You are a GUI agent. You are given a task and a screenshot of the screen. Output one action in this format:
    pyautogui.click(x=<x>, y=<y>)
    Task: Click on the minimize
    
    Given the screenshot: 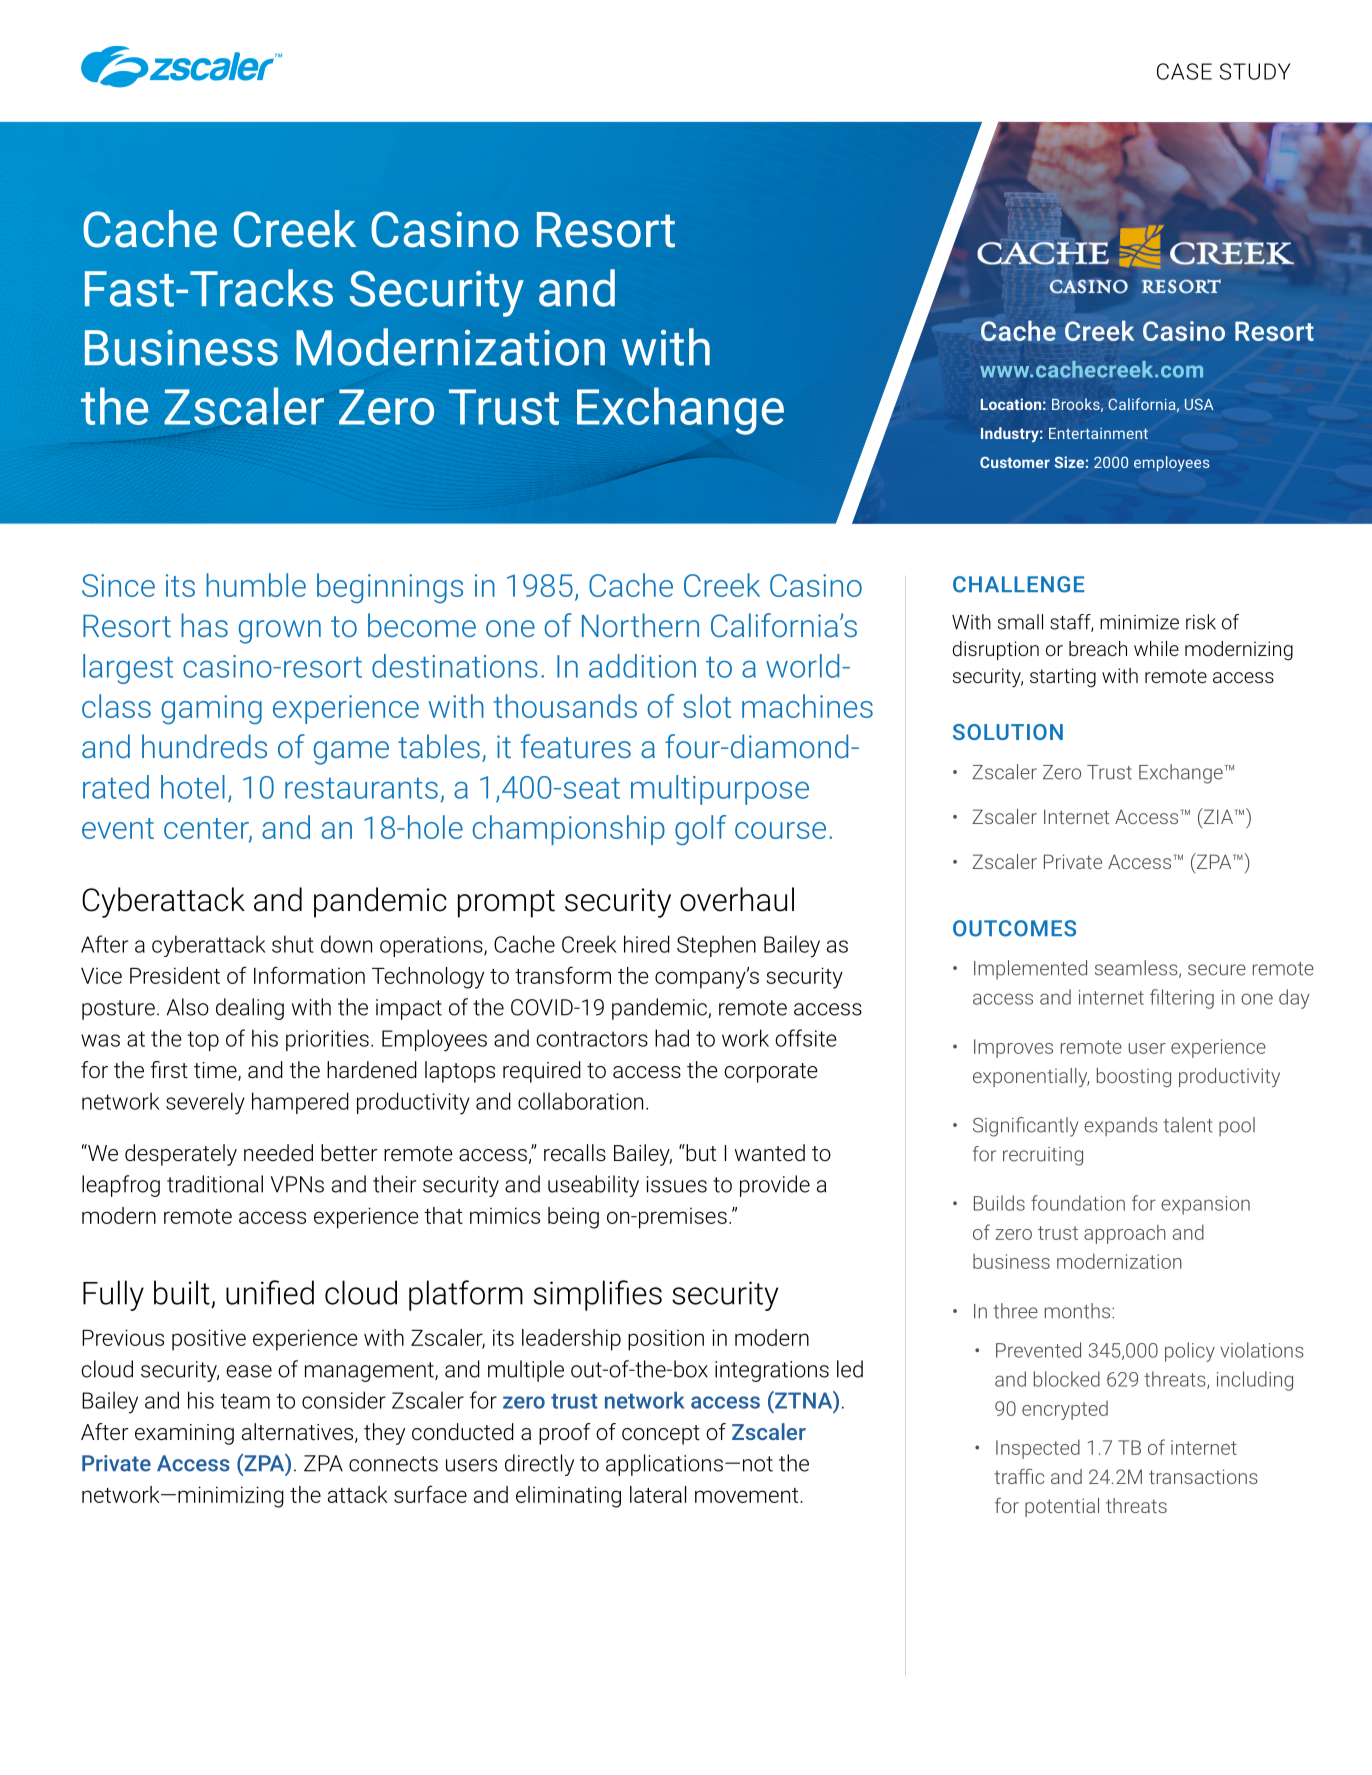 What is the action you would take?
    pyautogui.click(x=1139, y=622)
